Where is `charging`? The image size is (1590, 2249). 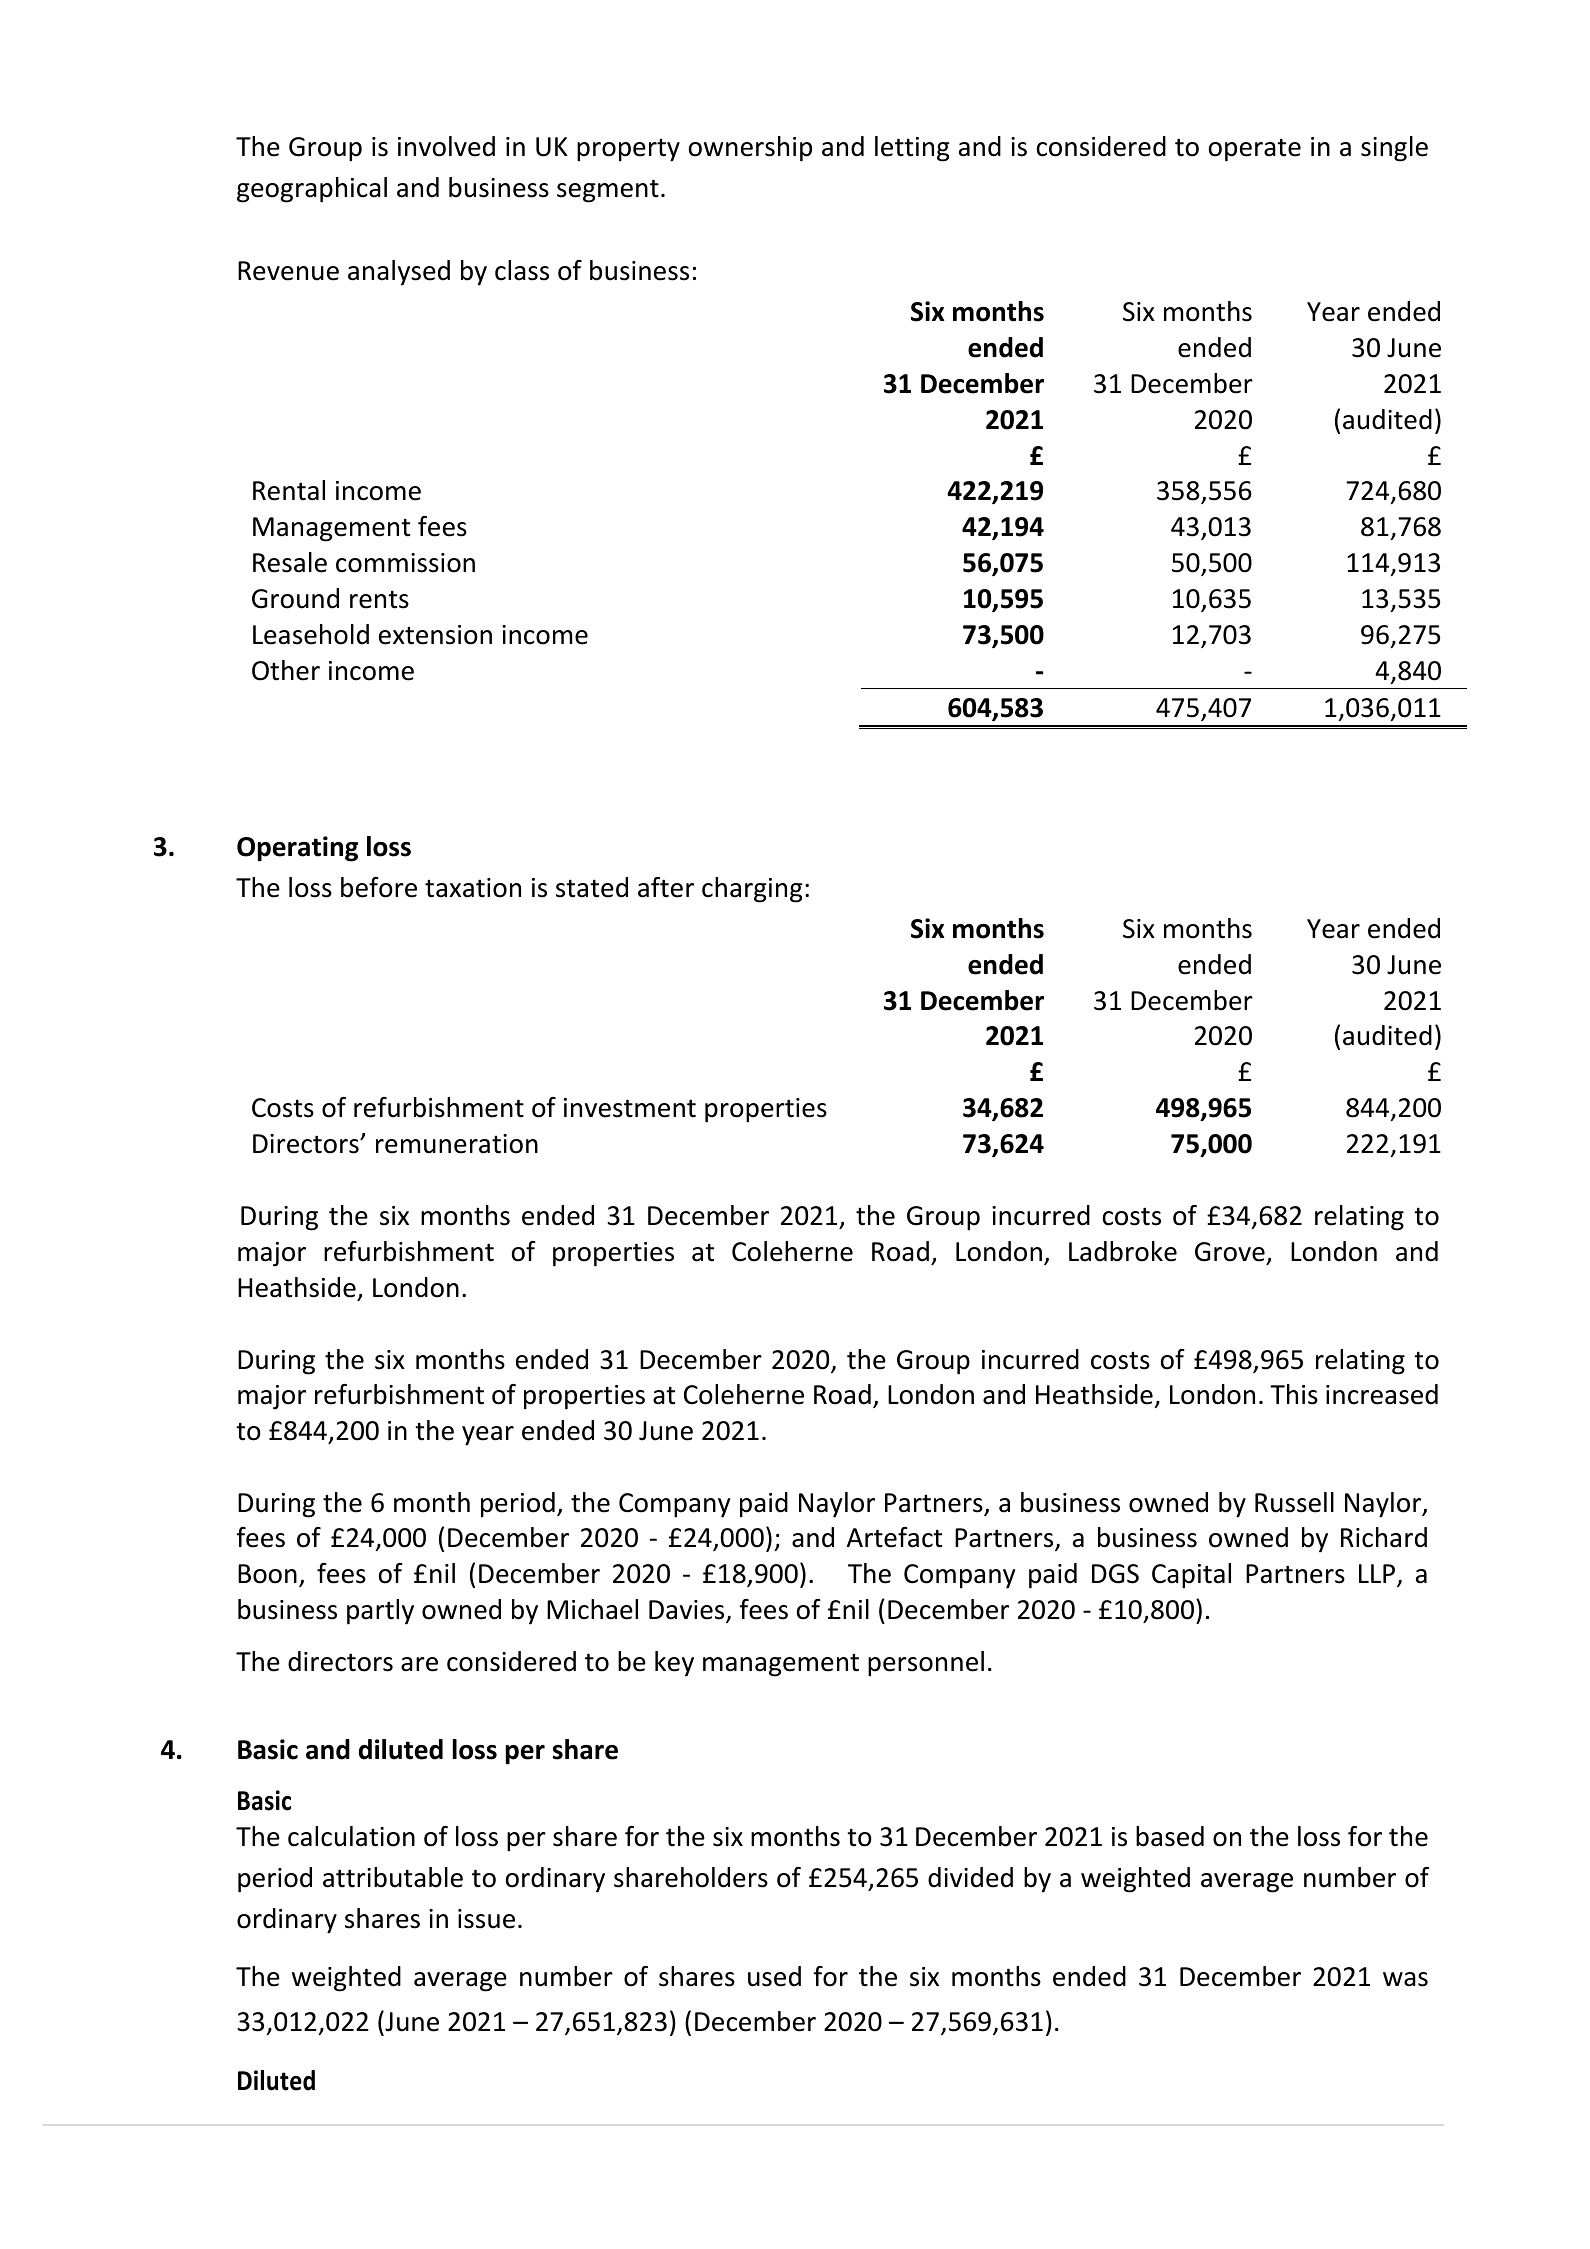
charging is located at coordinates (752, 890).
